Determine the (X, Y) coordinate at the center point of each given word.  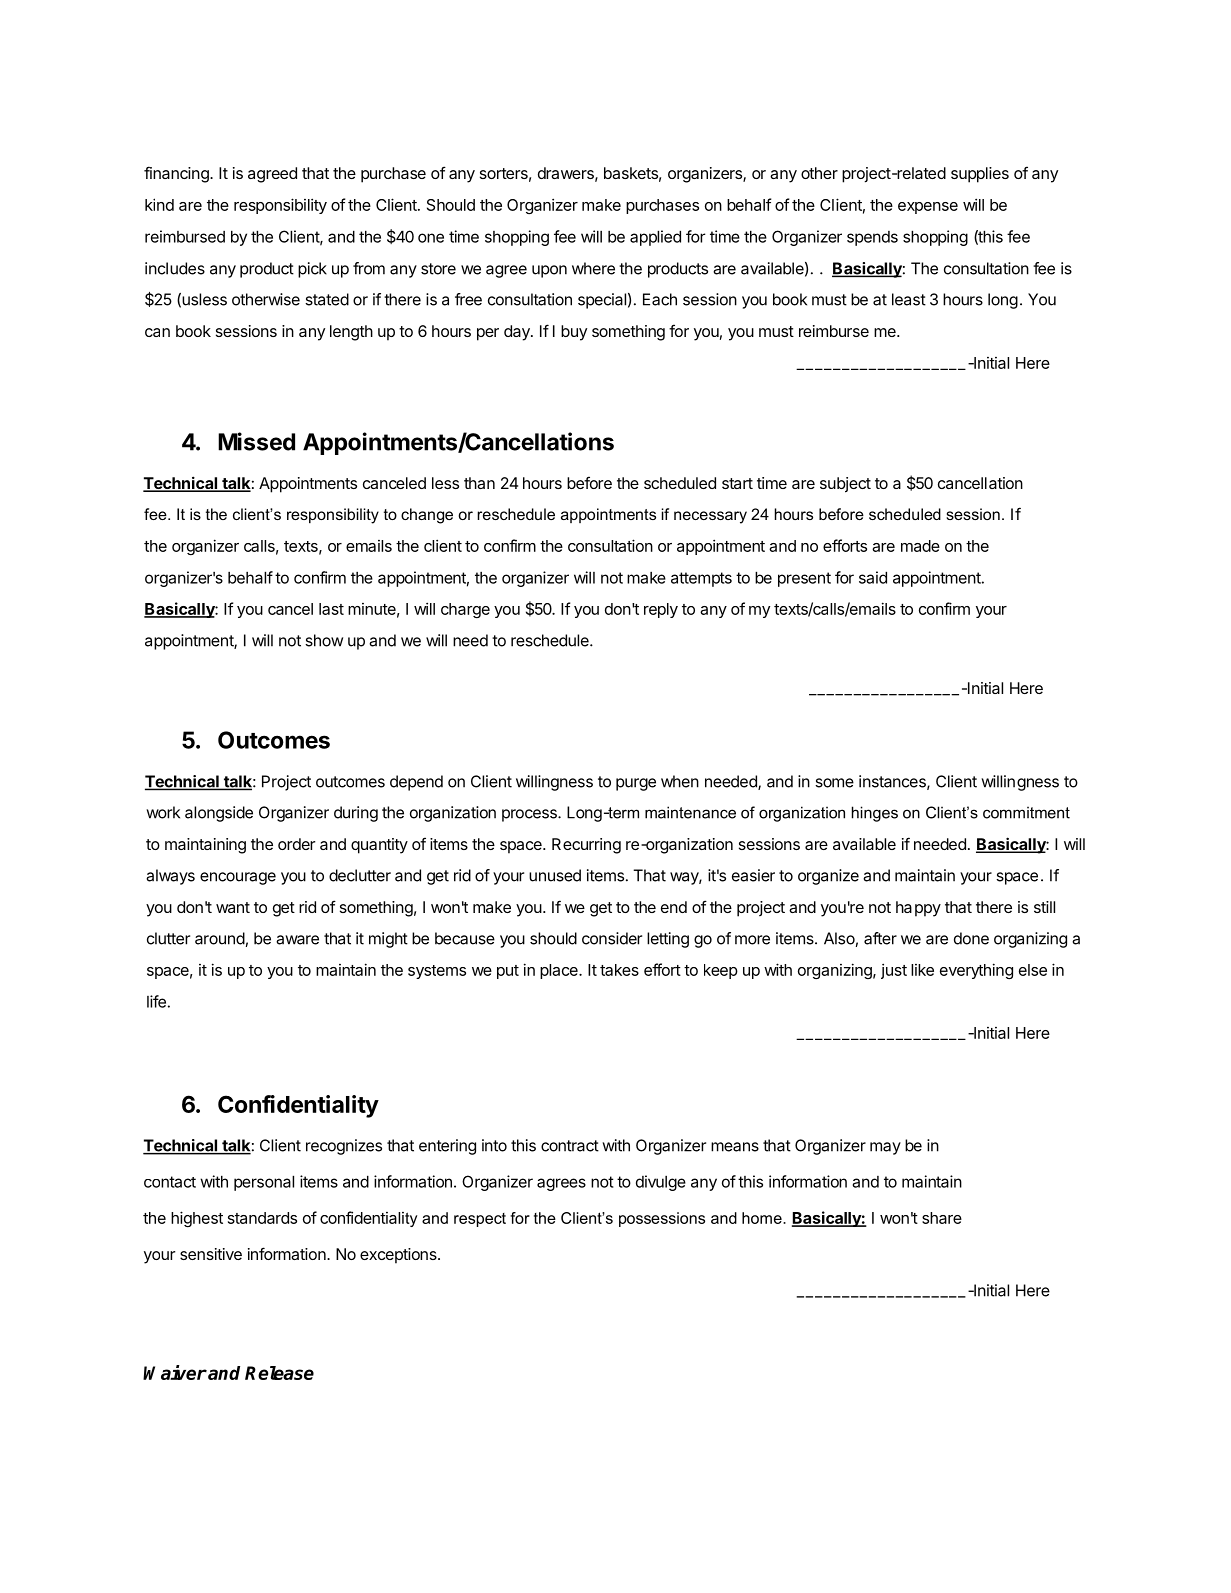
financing (177, 174)
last (331, 609)
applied (655, 238)
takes (619, 970)
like (922, 970)
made (920, 546)
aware (297, 940)
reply (661, 610)
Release (279, 1373)
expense (928, 208)
